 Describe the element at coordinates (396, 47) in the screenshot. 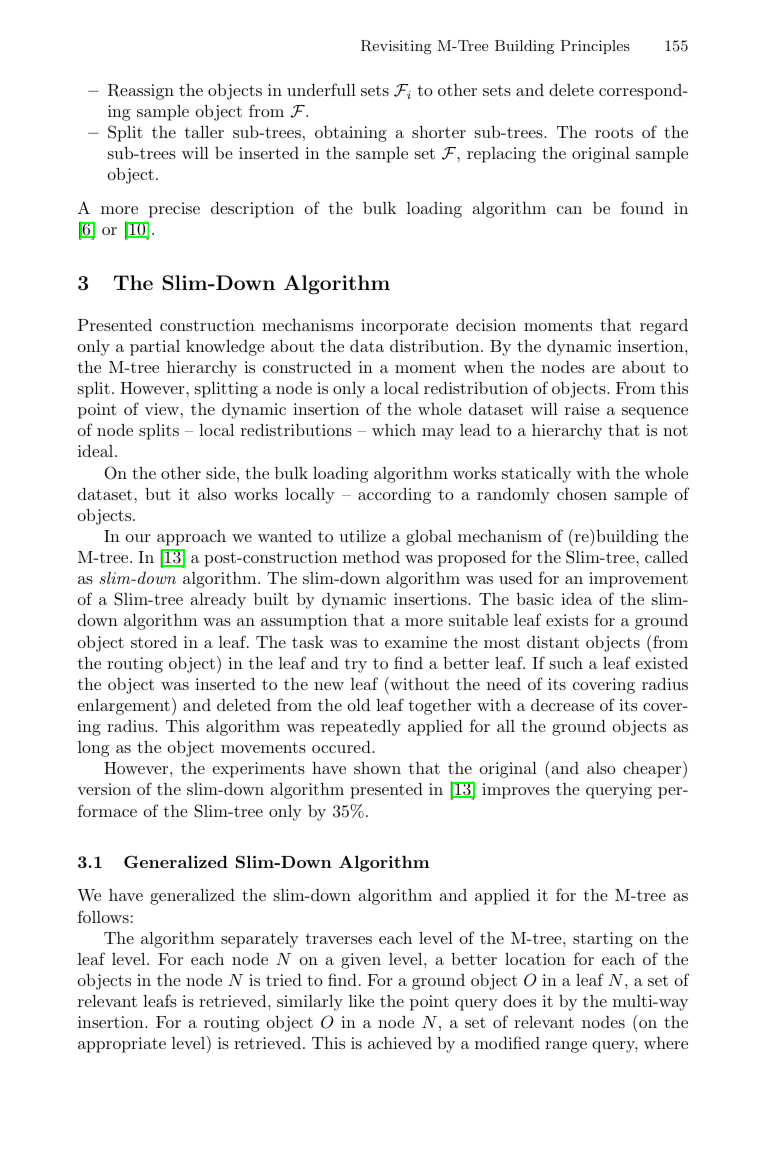

I see `Revisiting` at that location.
